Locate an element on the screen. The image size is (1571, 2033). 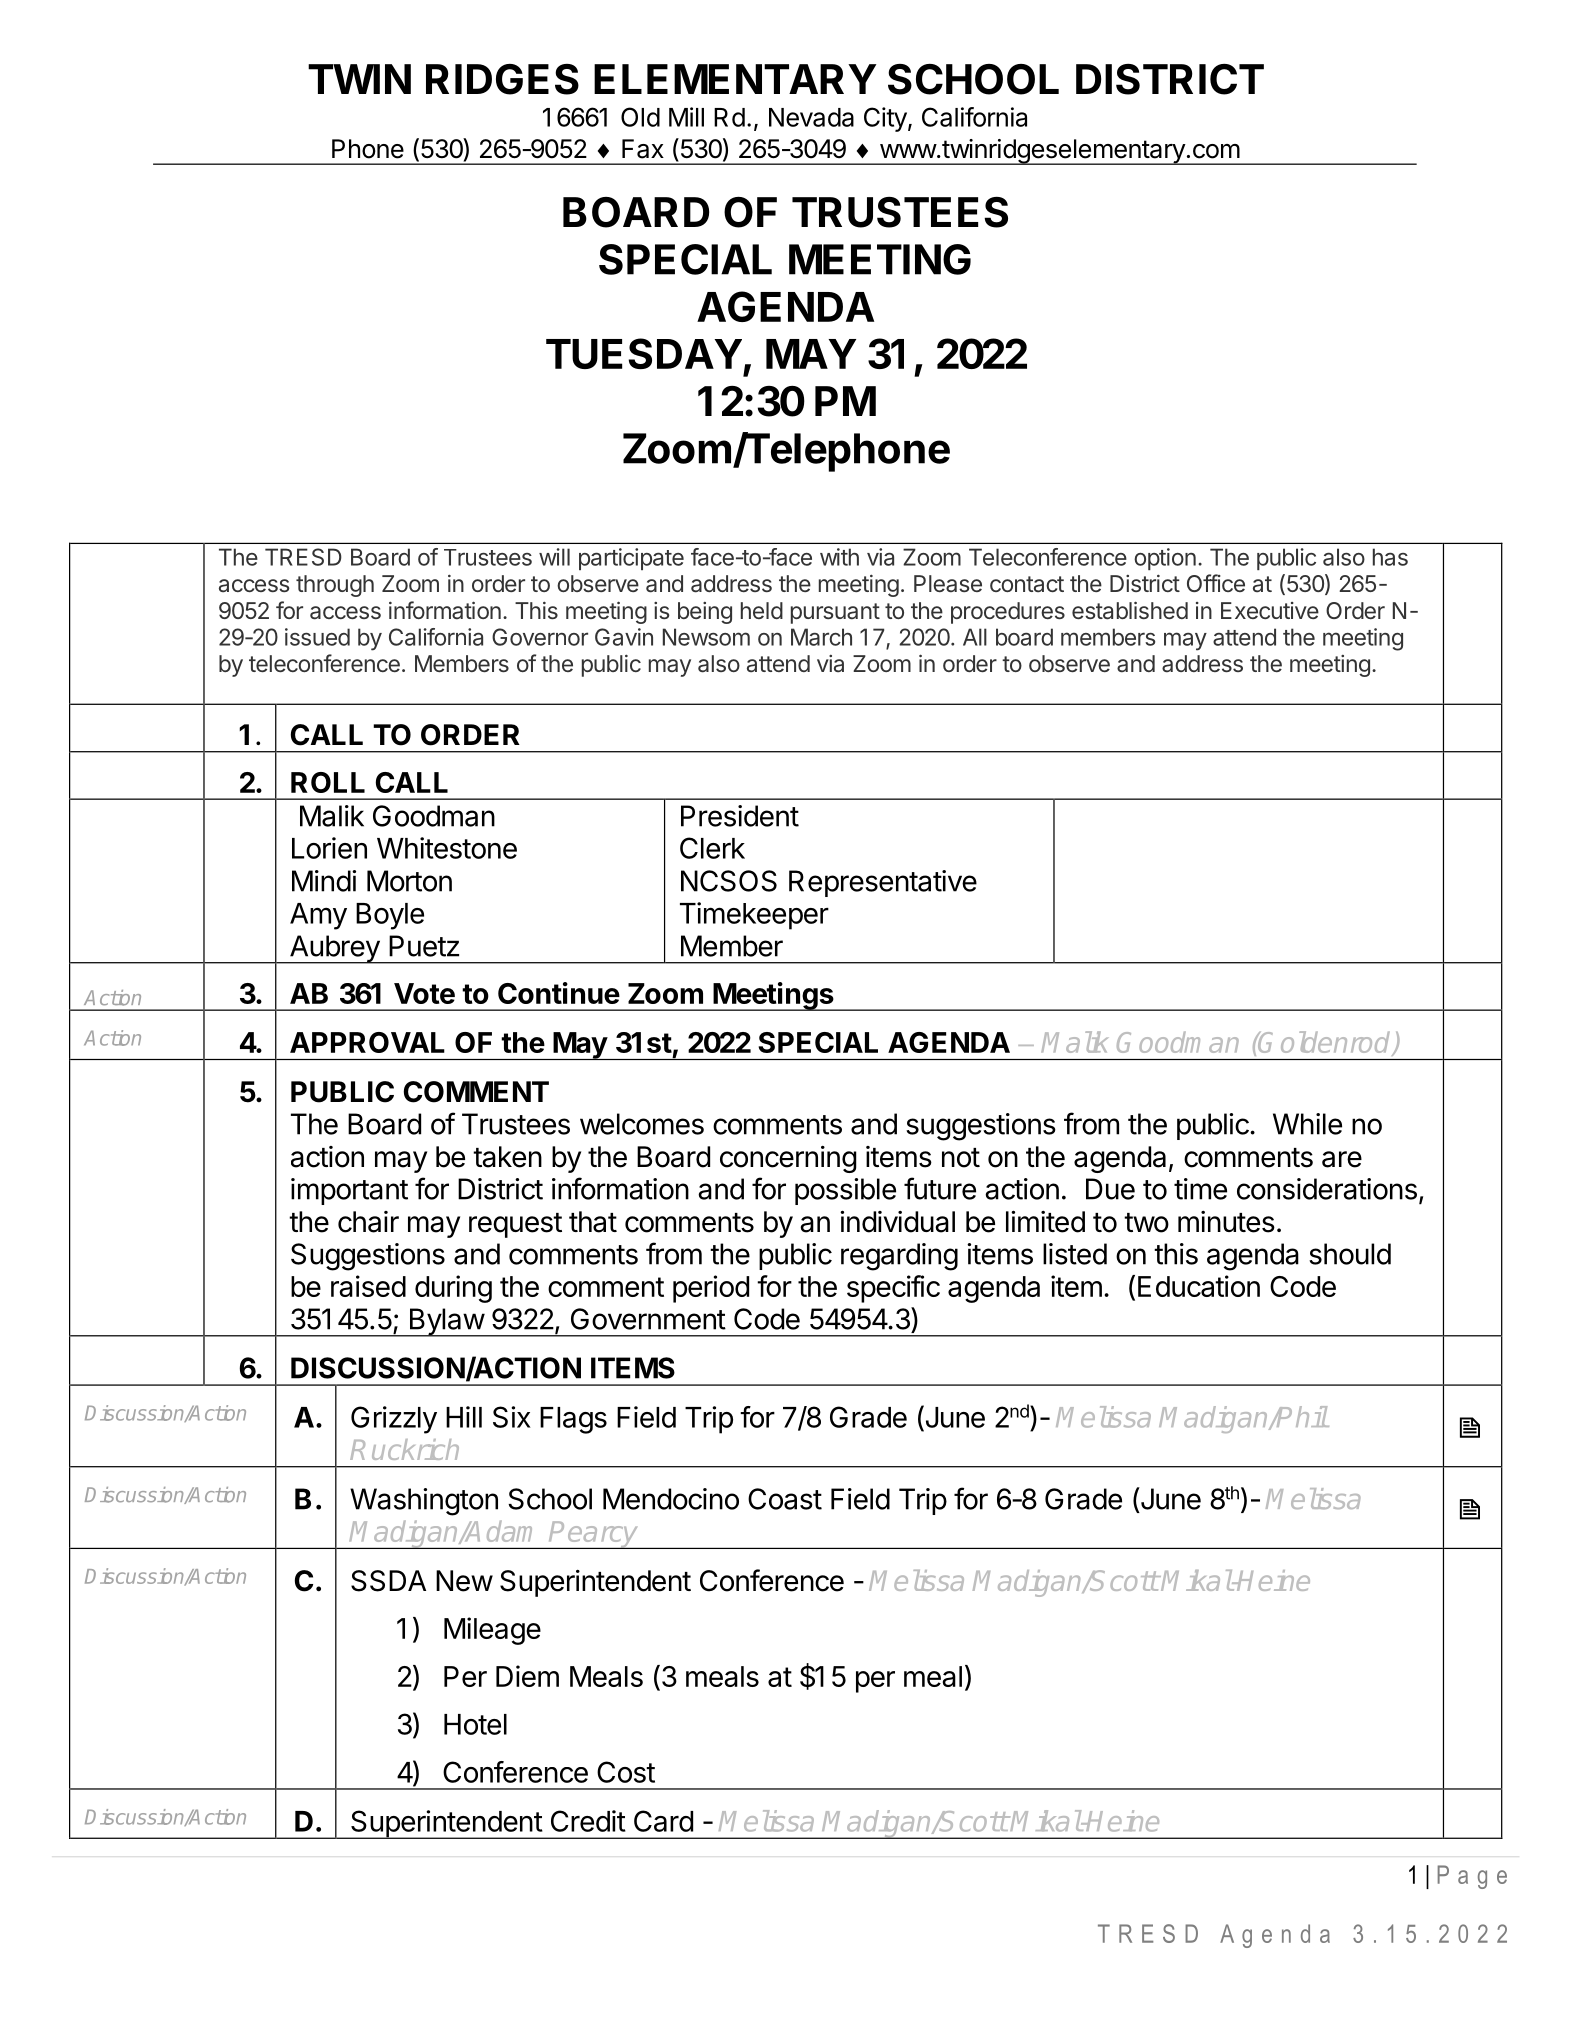
City is located at coordinates (885, 119).
